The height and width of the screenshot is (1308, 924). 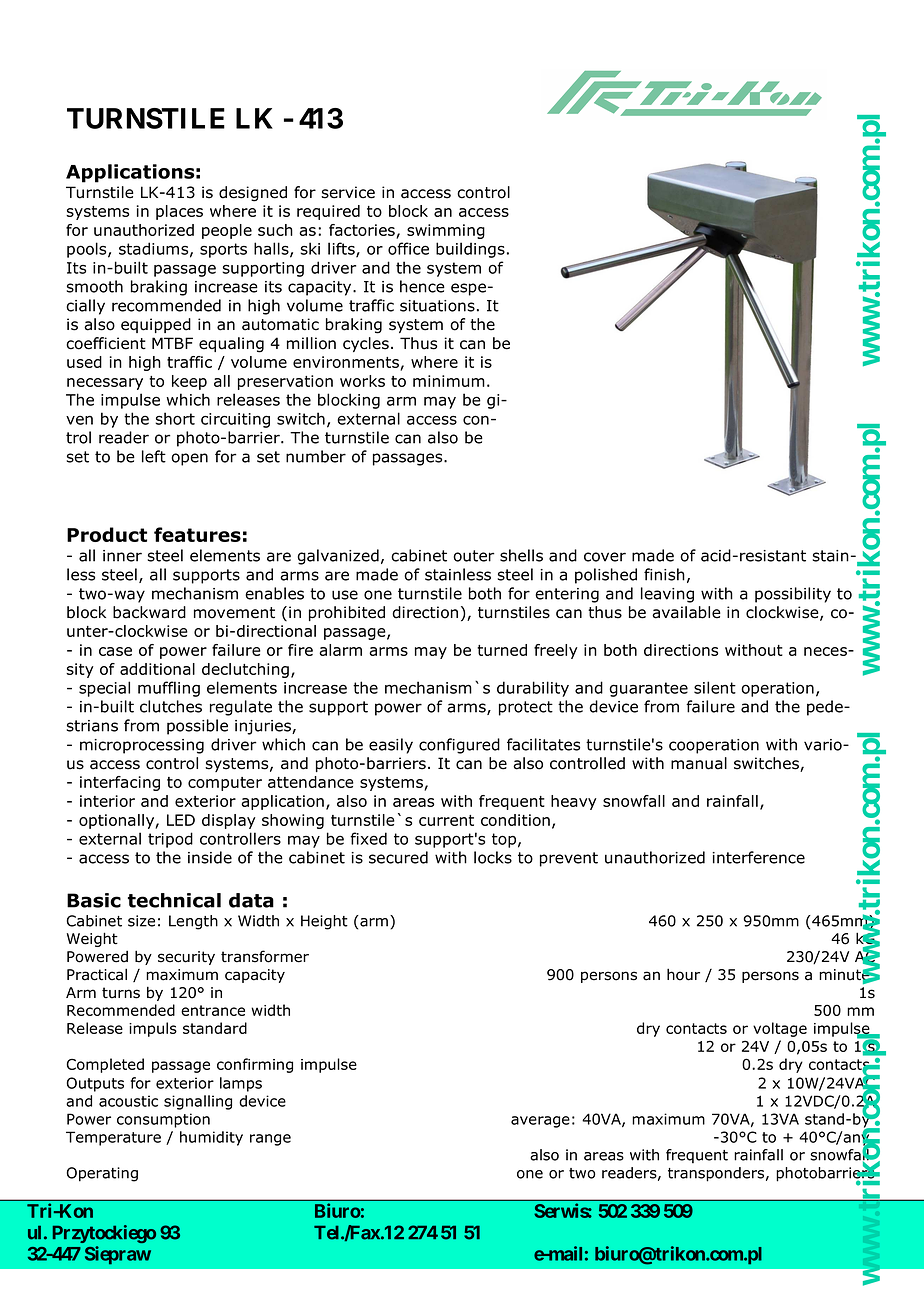 What do you see at coordinates (446, 820) in the screenshot?
I see `current` at bounding box center [446, 820].
